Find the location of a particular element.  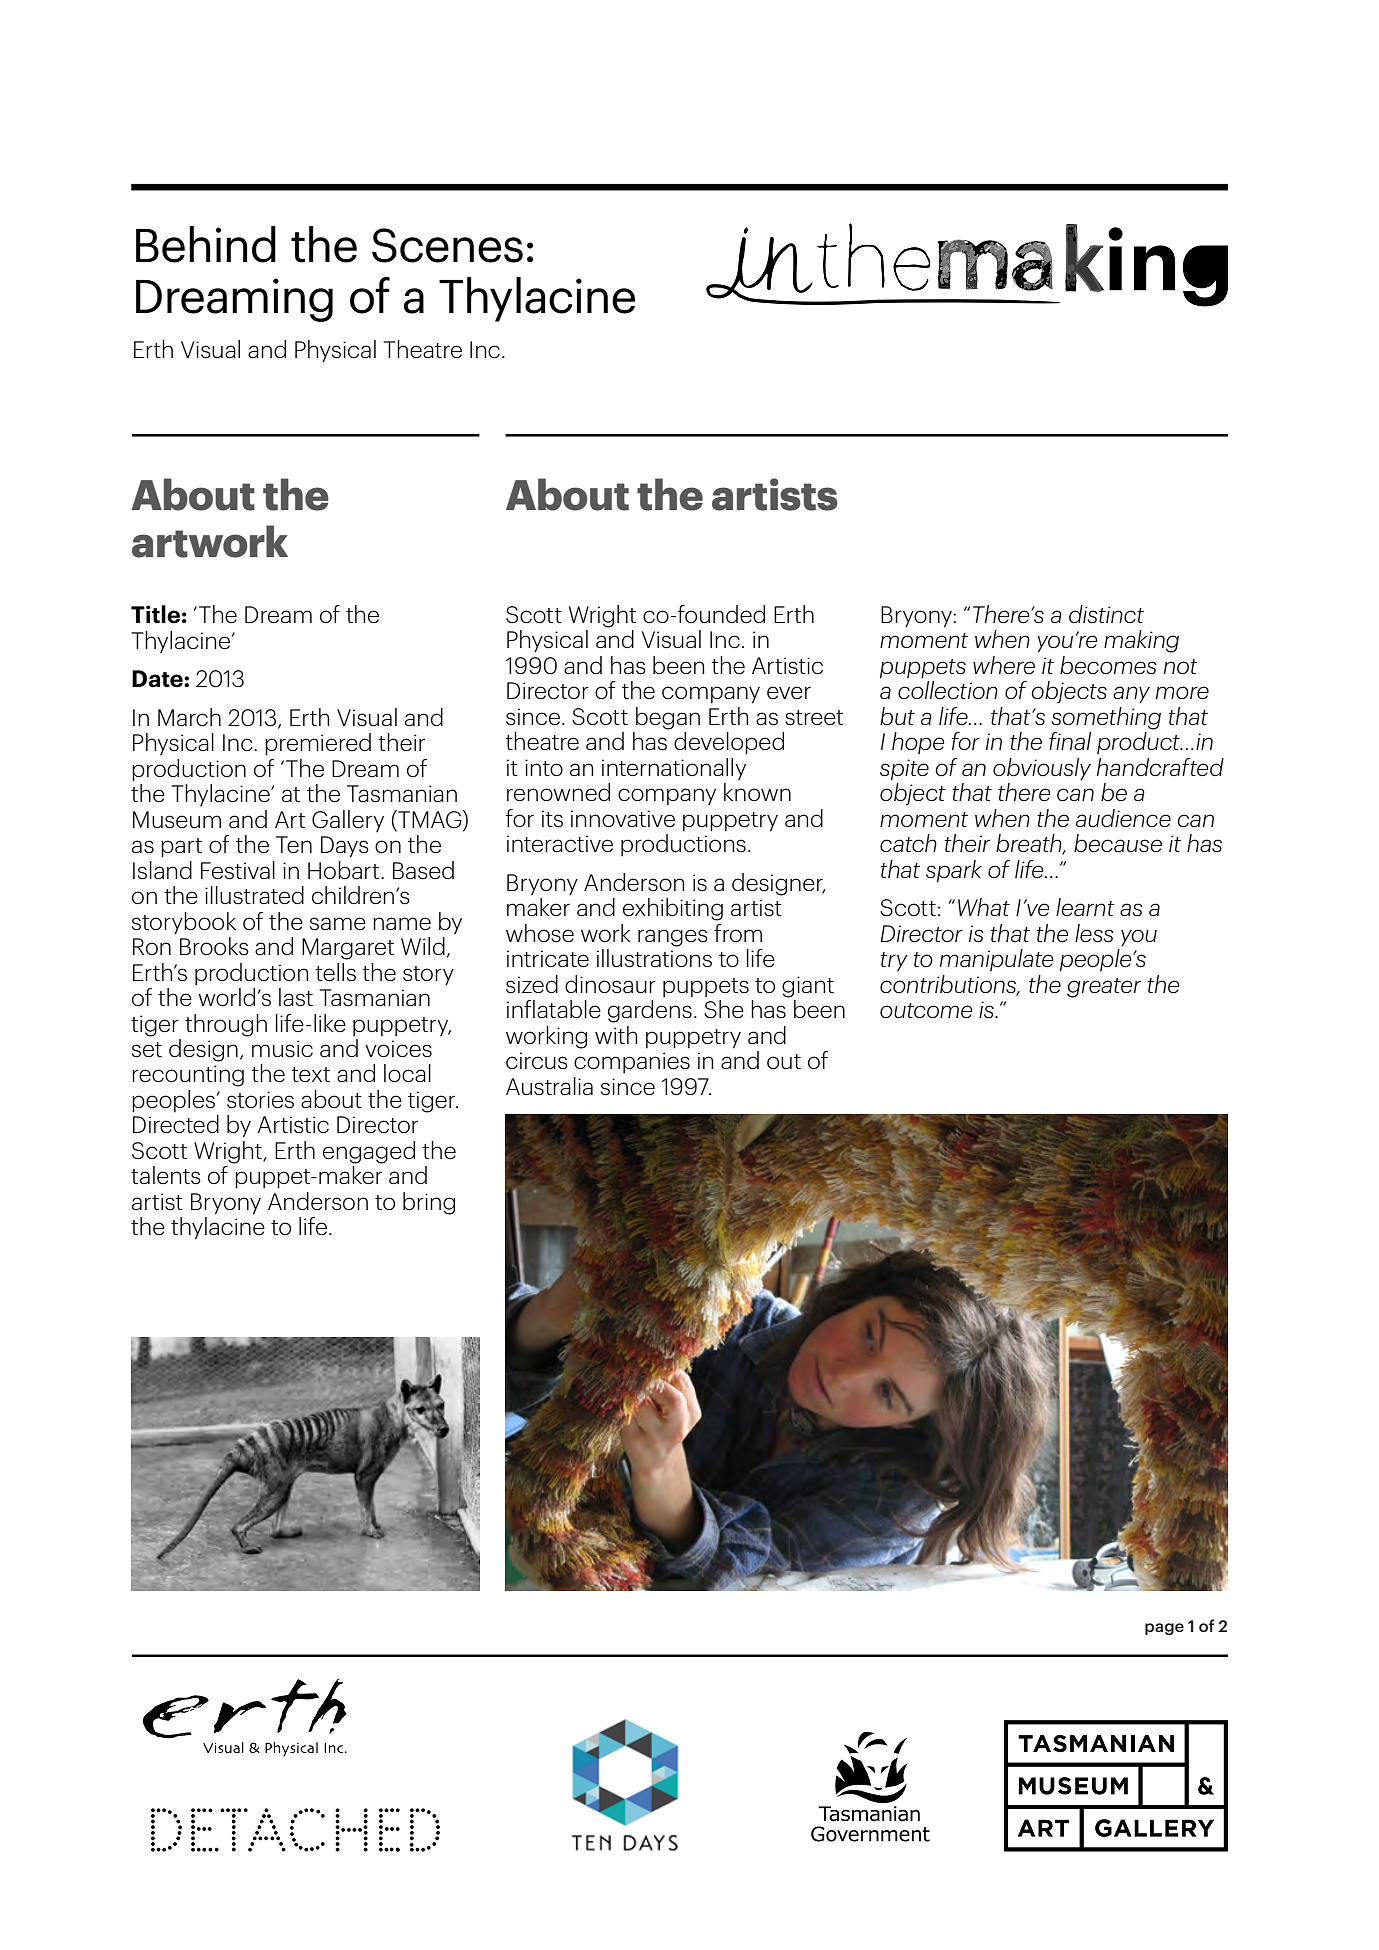

obviously is located at coordinates (1042, 769).
